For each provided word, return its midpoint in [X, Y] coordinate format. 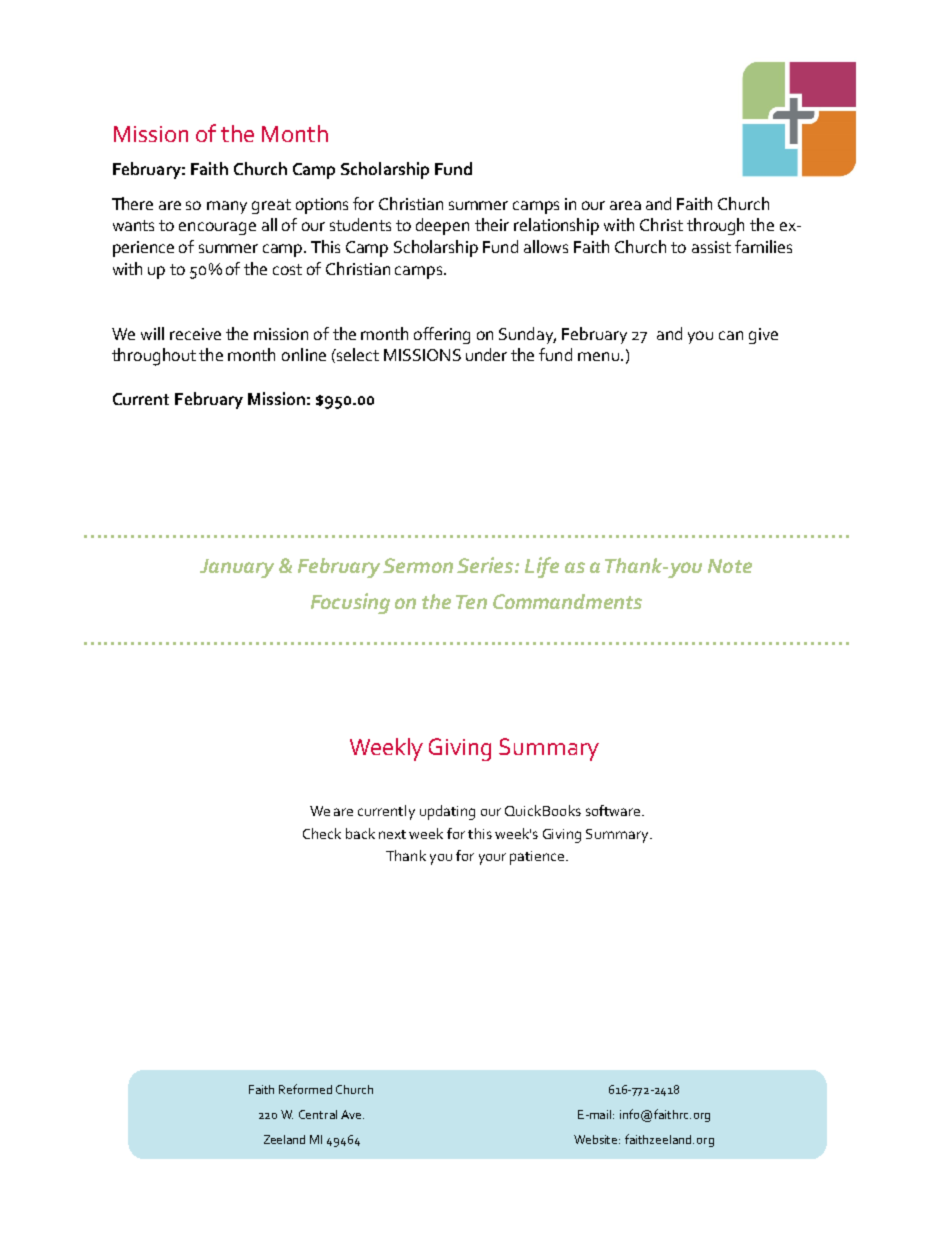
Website [597, 1139]
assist [711, 247]
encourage [217, 228]
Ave [352, 1114]
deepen [442, 226]
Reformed [305, 1089]
